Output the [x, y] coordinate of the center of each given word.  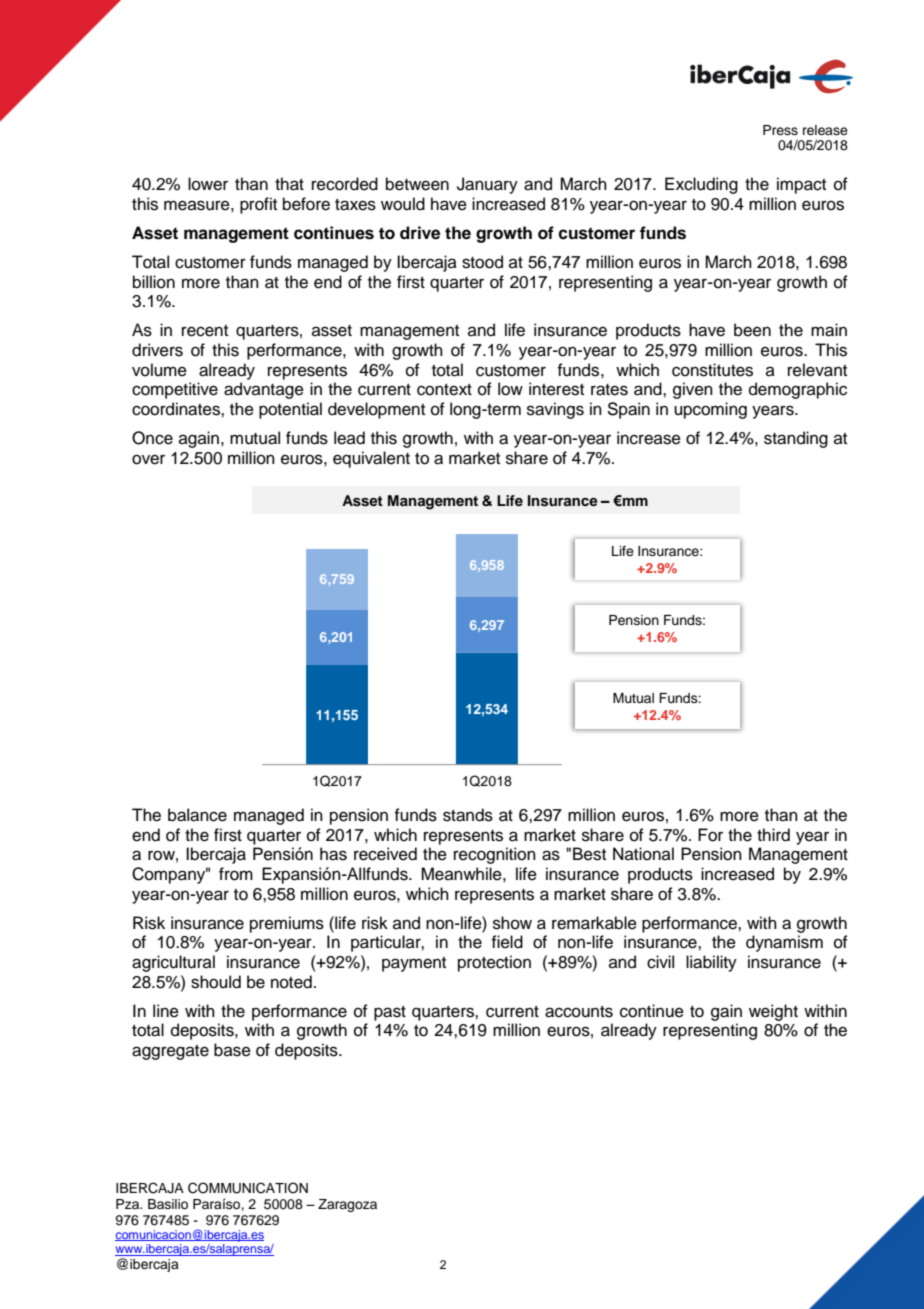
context [444, 390]
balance [197, 815]
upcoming [710, 410]
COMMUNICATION [248, 1188]
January [487, 185]
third [773, 835]
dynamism [784, 943]
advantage [264, 390]
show [512, 923]
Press [780, 130]
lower [208, 184]
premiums [287, 924]
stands [468, 815]
